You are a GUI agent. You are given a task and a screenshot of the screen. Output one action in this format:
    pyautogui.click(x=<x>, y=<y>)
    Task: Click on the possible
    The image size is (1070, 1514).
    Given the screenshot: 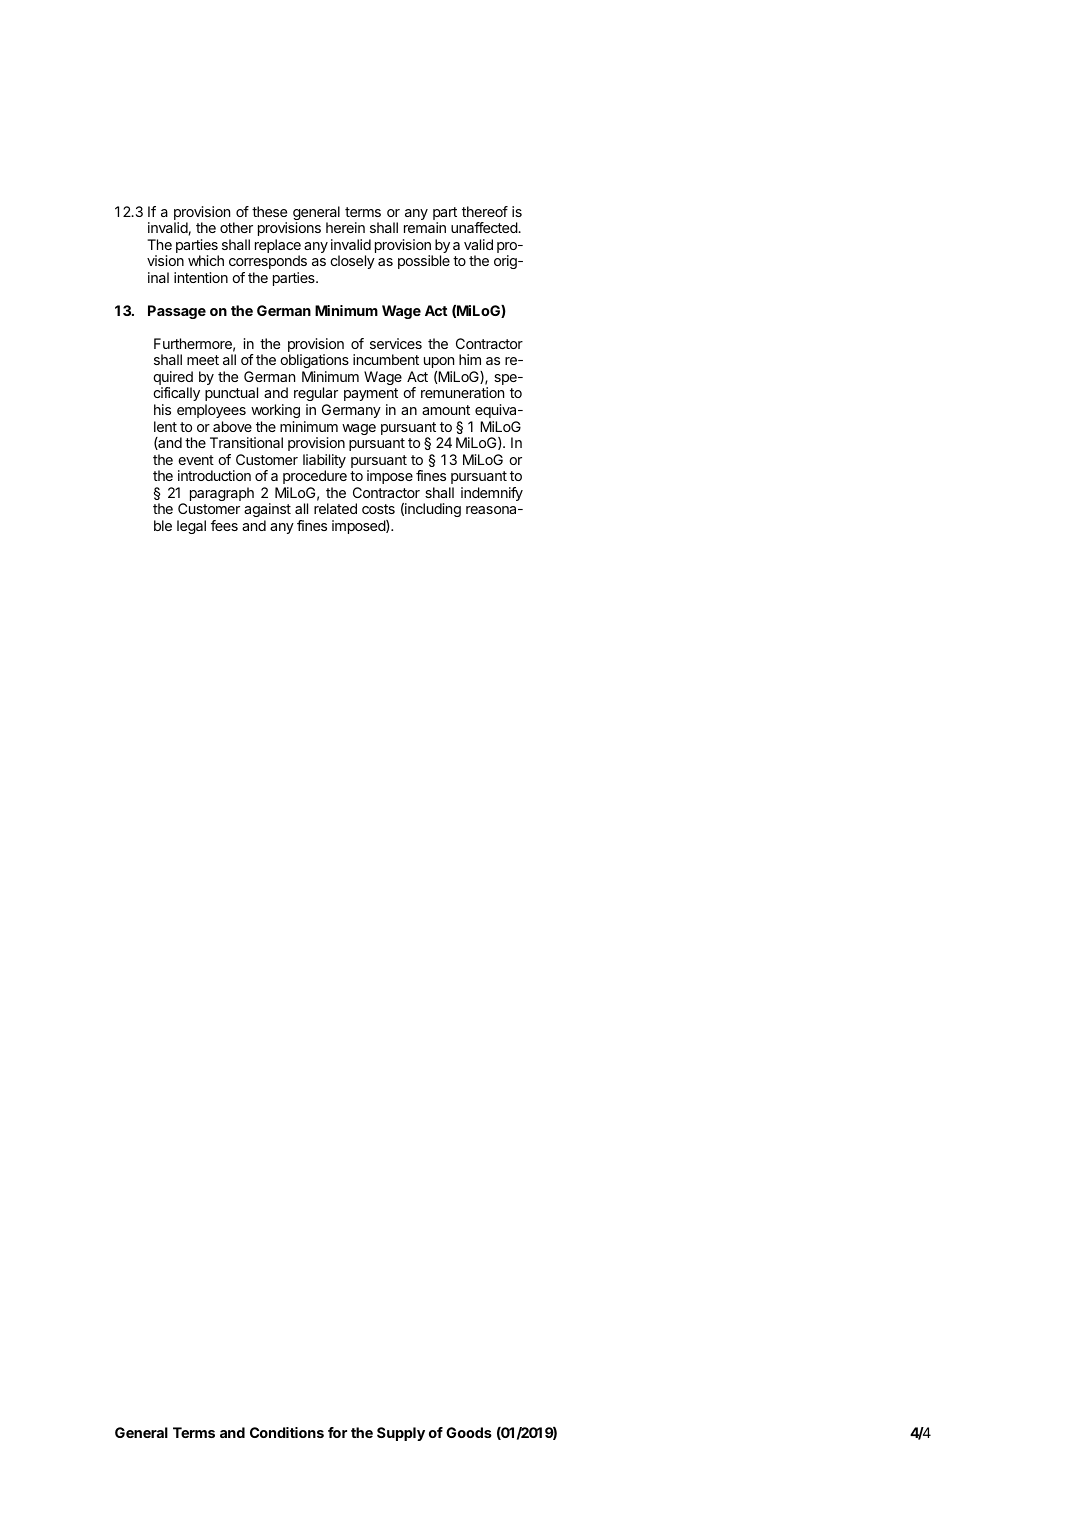 What is the action you would take?
    pyautogui.click(x=424, y=262)
